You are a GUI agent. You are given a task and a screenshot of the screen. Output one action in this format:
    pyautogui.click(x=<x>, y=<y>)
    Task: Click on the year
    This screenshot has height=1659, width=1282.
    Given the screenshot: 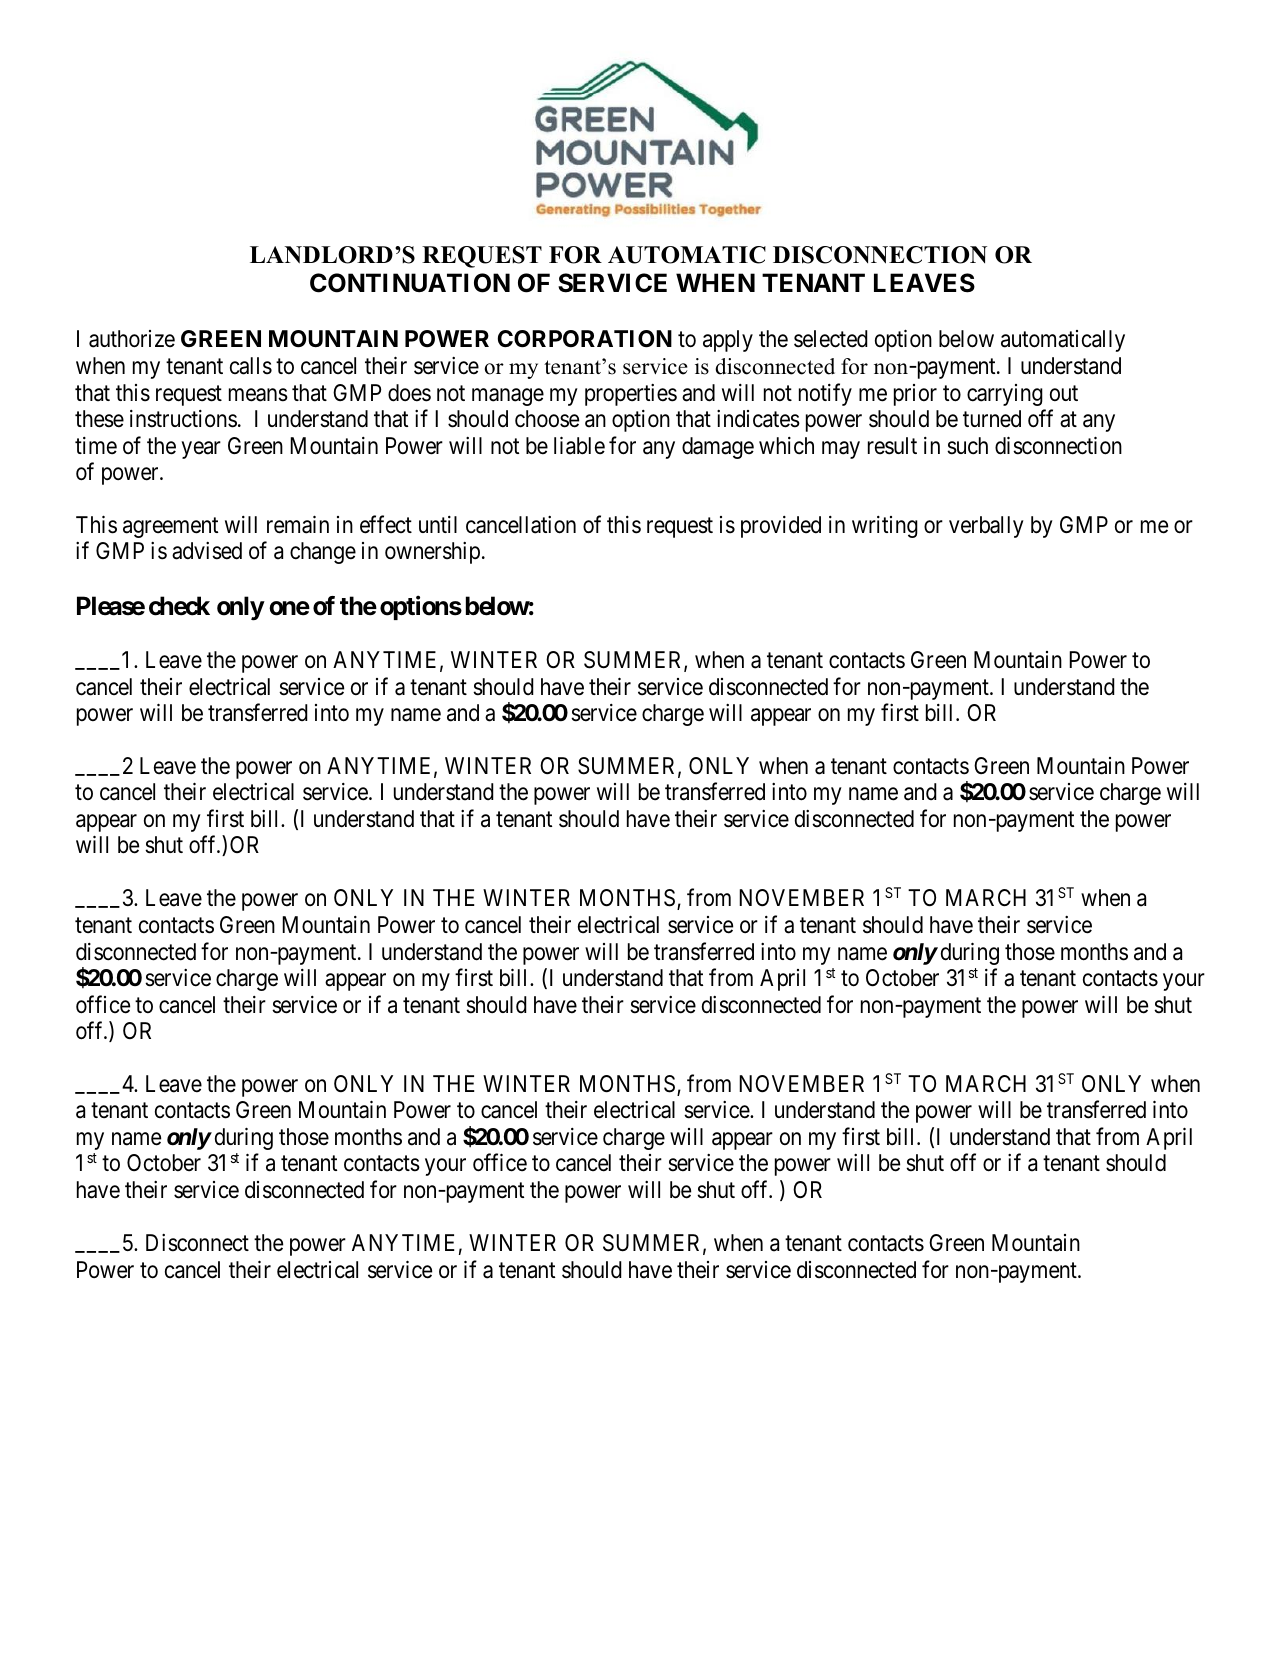 What is the action you would take?
    pyautogui.click(x=201, y=450)
